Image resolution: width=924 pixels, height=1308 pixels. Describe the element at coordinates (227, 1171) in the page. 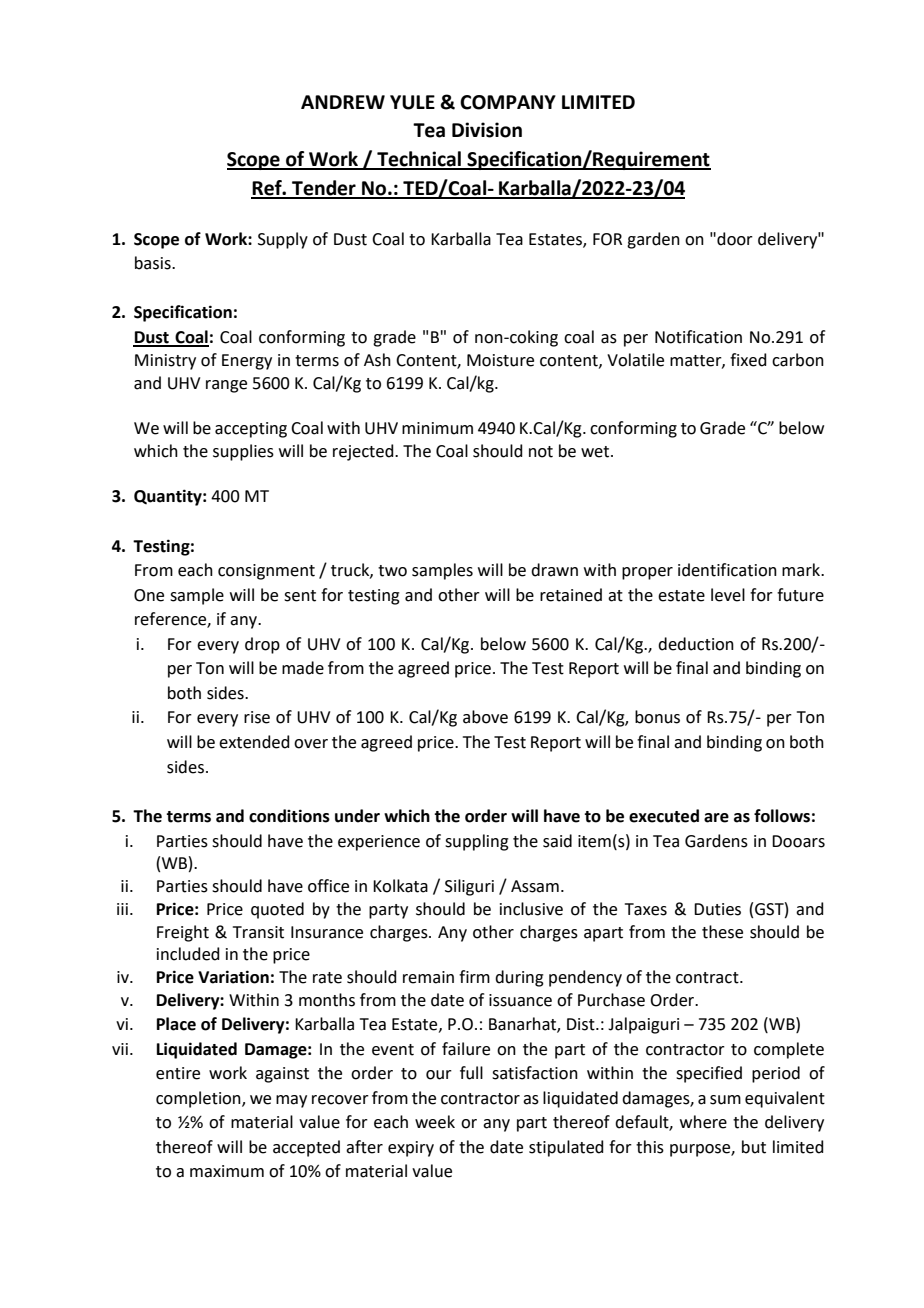

I see `maximum` at that location.
